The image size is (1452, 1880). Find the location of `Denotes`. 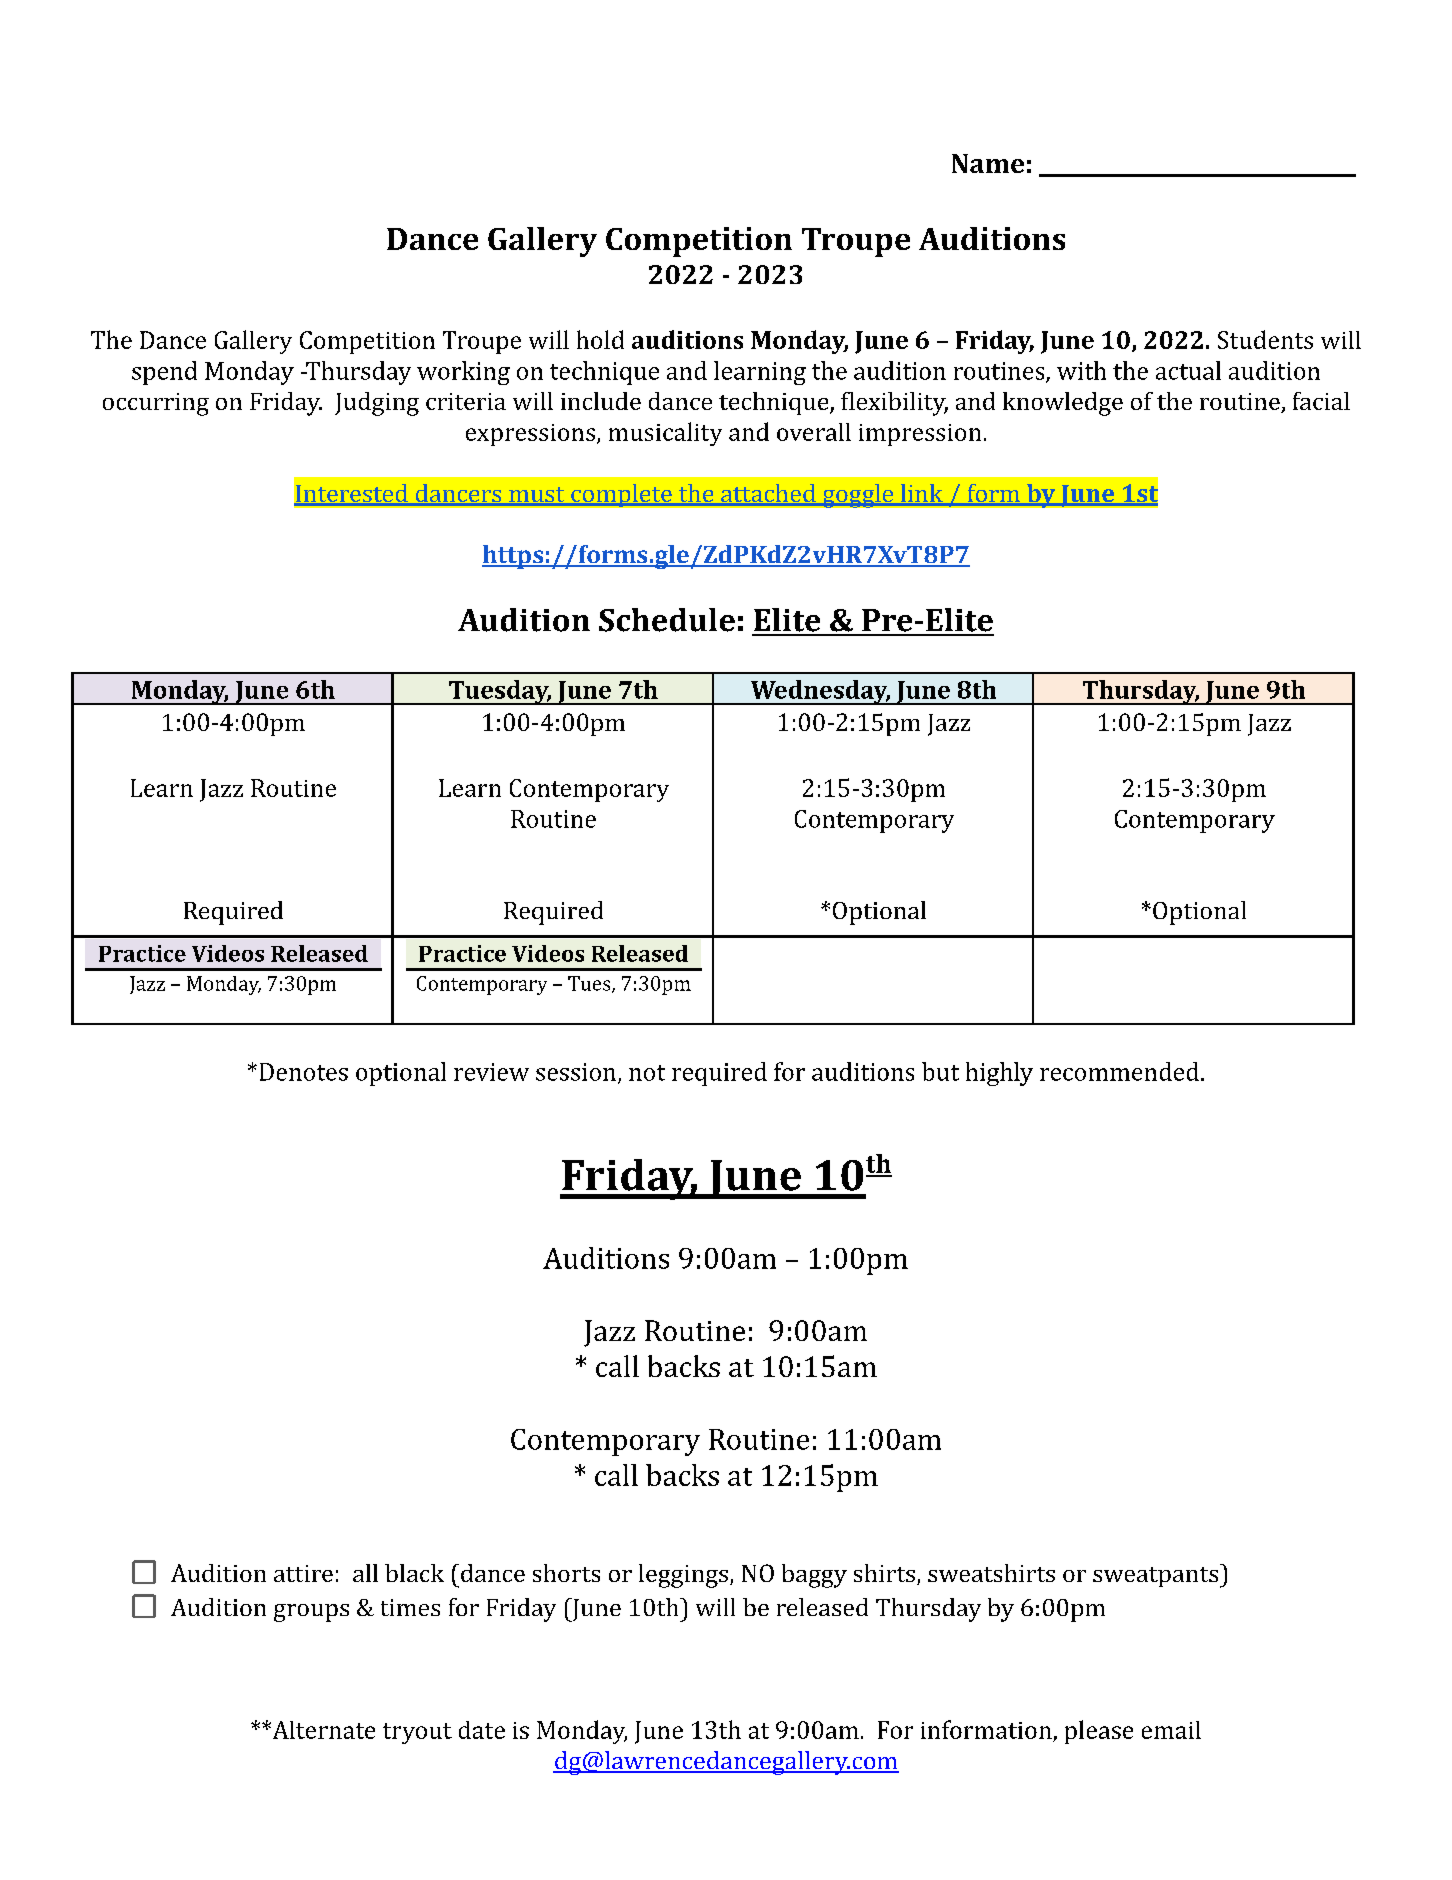

Denotes is located at coordinates (304, 1072).
